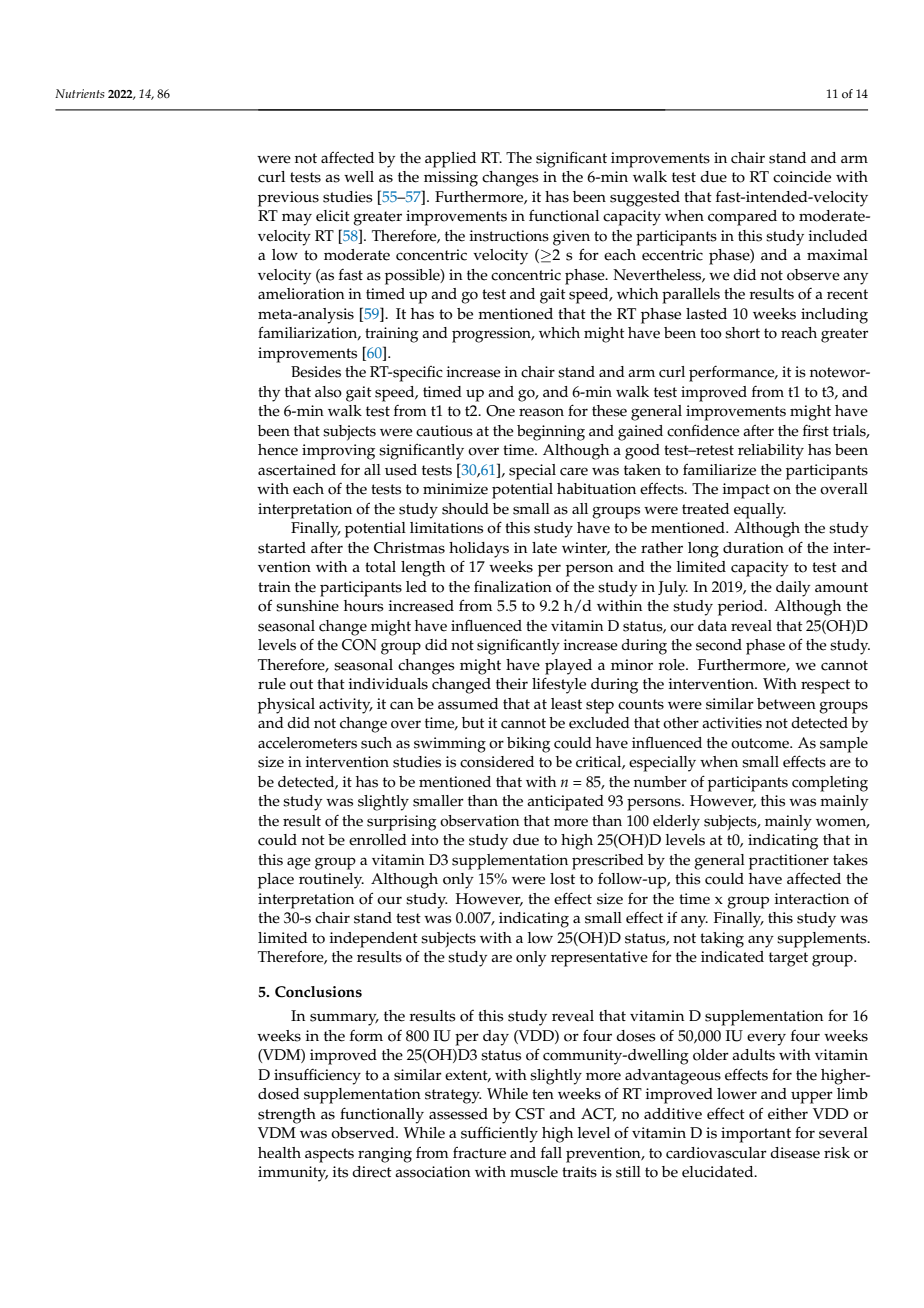  What do you see at coordinates (479, 1152) in the screenshot?
I see `fracture` at bounding box center [479, 1152].
